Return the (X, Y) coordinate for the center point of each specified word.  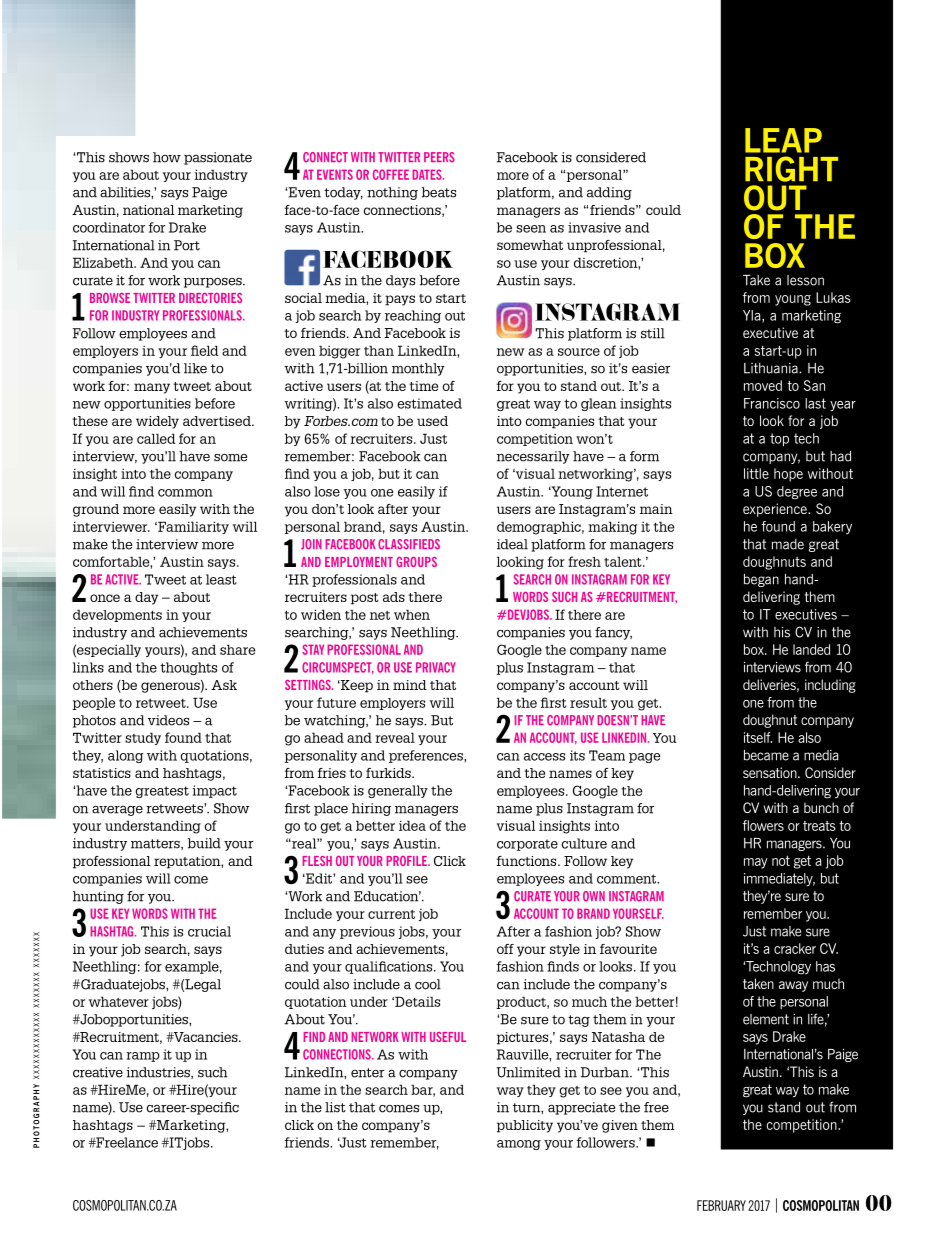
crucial (209, 931)
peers (439, 157)
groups (416, 562)
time (423, 386)
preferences (427, 756)
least (221, 579)
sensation (771, 772)
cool (428, 984)
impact (214, 791)
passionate (218, 158)
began (761, 580)
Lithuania (772, 368)
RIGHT (791, 169)
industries (159, 1073)
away (793, 986)
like (195, 368)
